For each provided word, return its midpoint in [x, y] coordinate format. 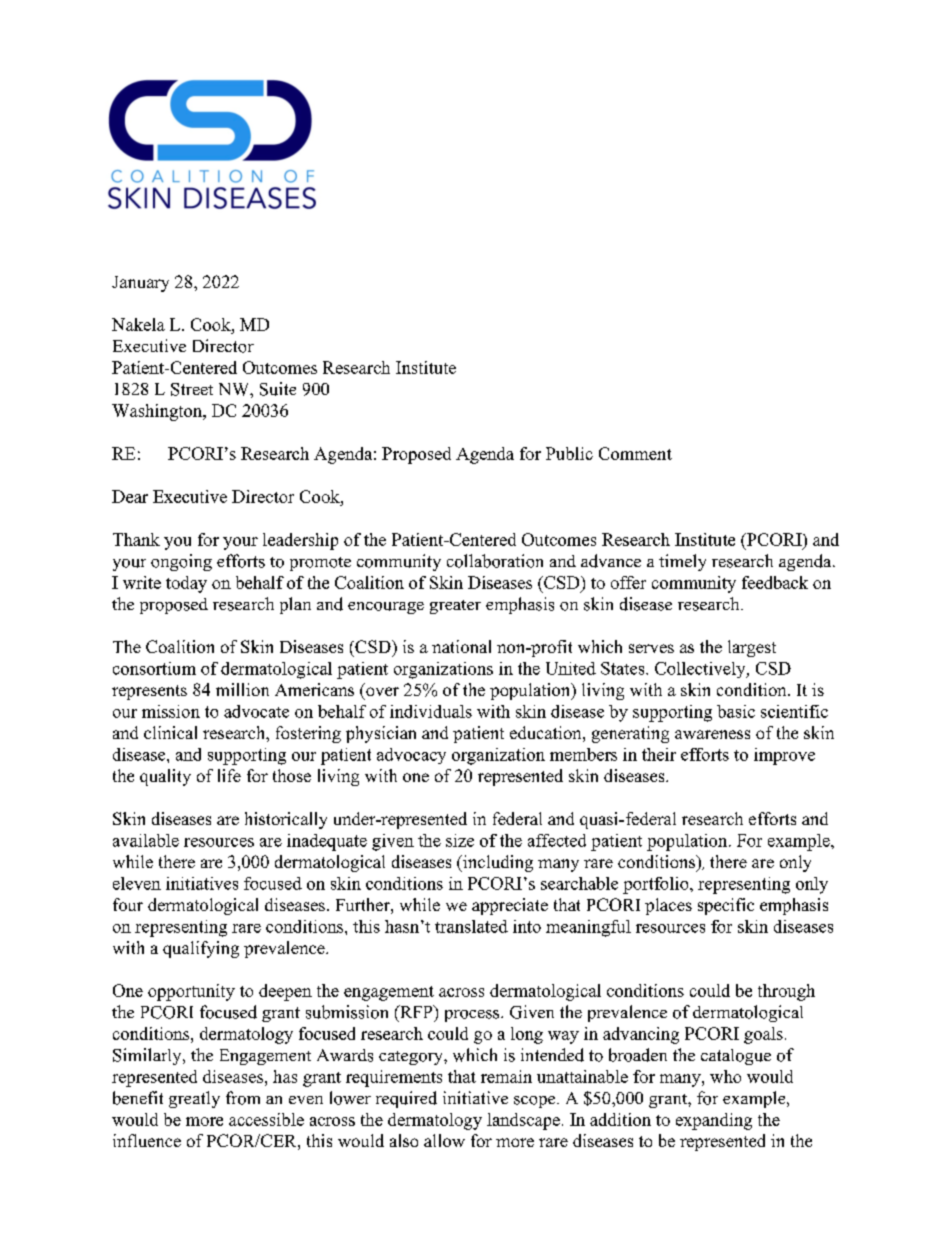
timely [682, 562]
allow [444, 1140]
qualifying [201, 949]
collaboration [495, 561]
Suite [278, 389]
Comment [635, 453]
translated [471, 926]
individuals [431, 711]
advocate [256, 711]
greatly [194, 1099]
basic [736, 711]
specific [726, 906]
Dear [130, 496]
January [140, 284]
